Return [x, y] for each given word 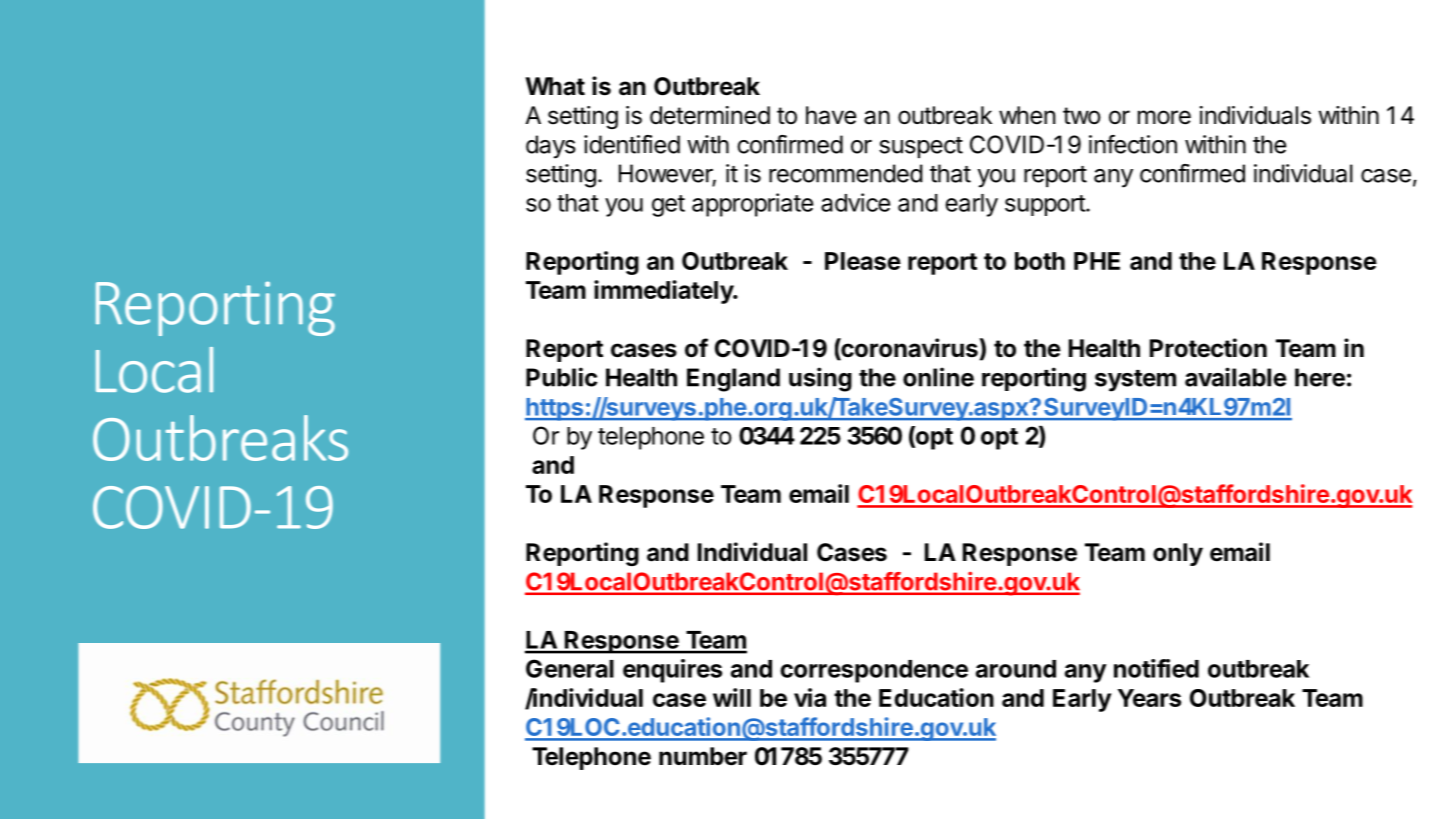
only [1178, 554]
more [1164, 117]
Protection [1208, 348]
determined [710, 115]
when [1027, 115]
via [810, 697]
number [703, 756]
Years [1149, 698]
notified [1156, 668]
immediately [664, 292]
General [570, 668]
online [938, 377]
